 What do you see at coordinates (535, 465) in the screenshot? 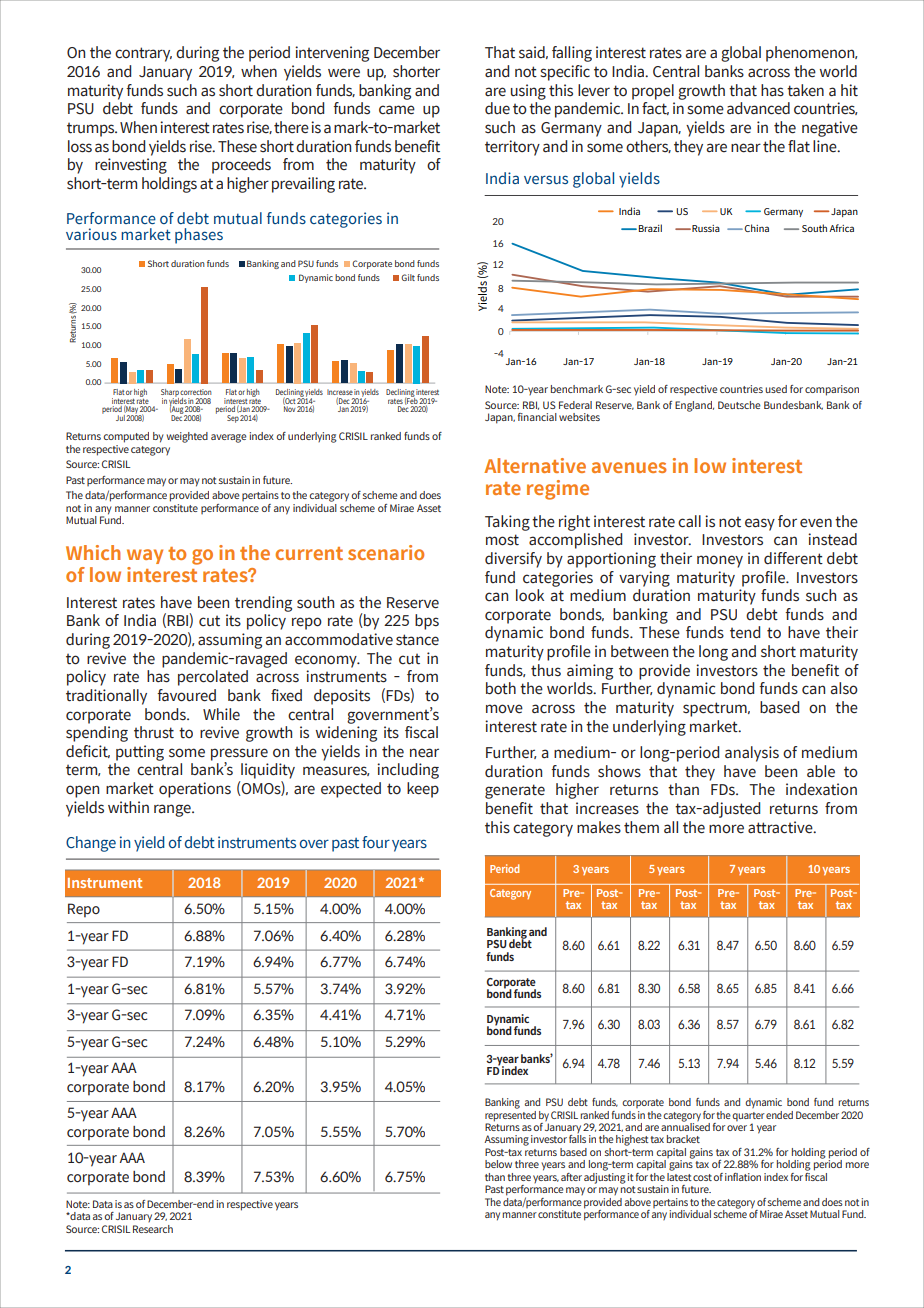
I see `Alternative` at bounding box center [535, 465].
